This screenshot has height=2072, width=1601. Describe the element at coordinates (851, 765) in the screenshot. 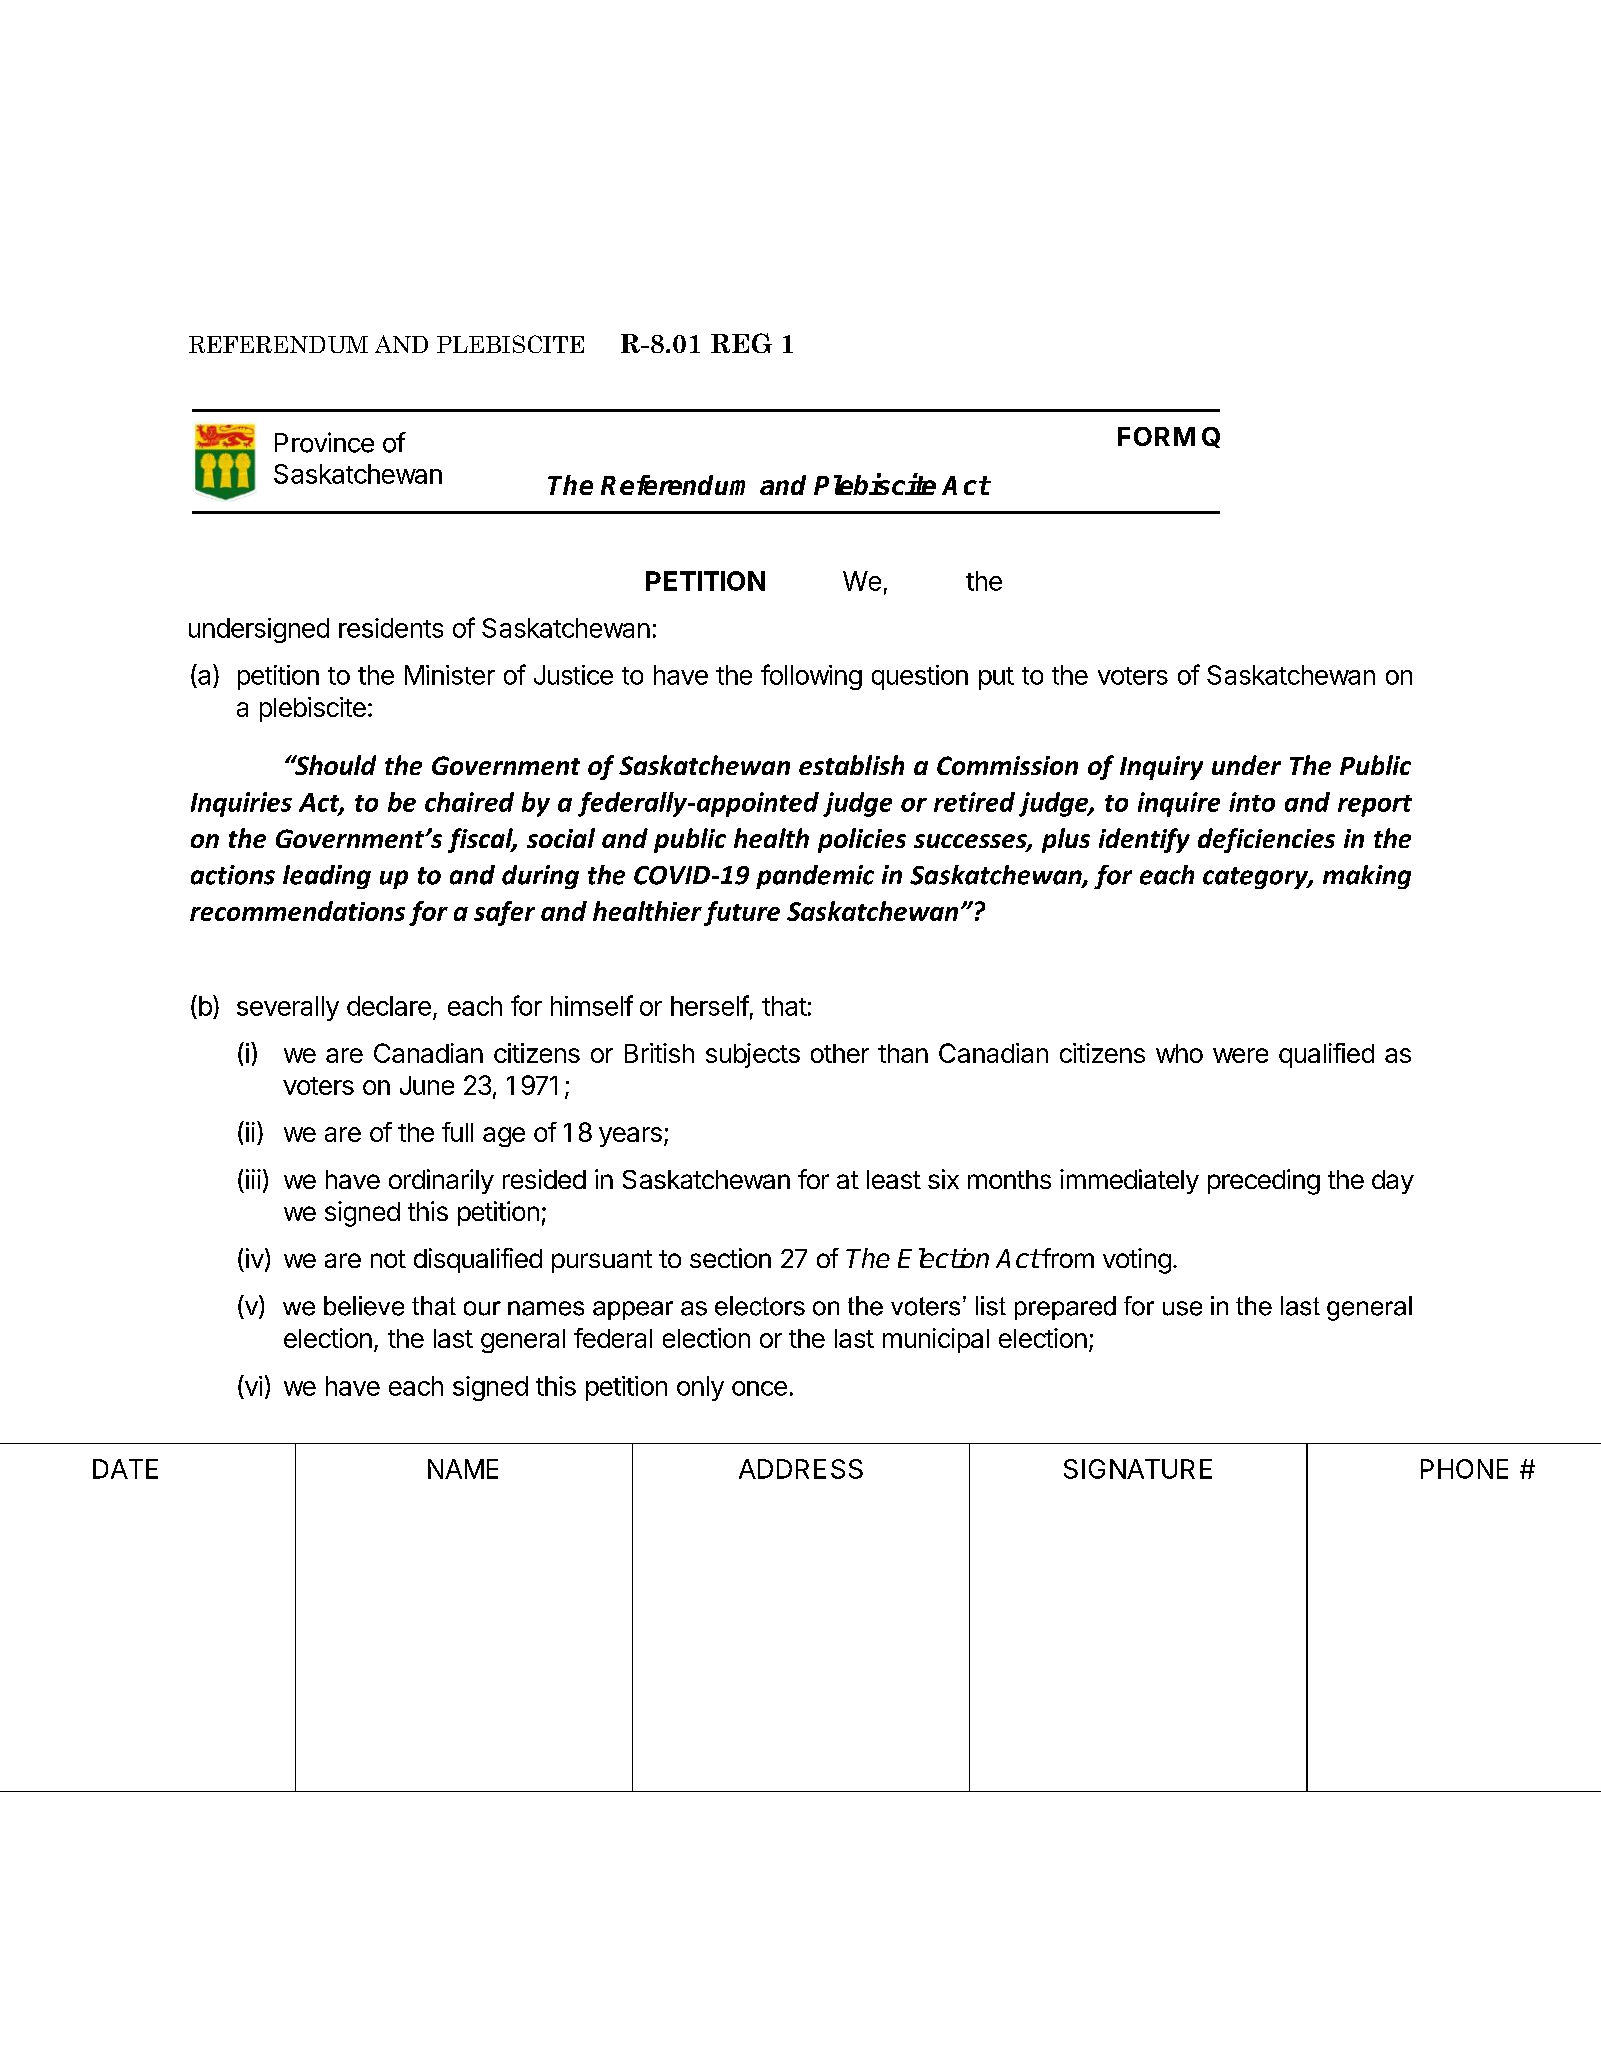

I see `establish` at that location.
